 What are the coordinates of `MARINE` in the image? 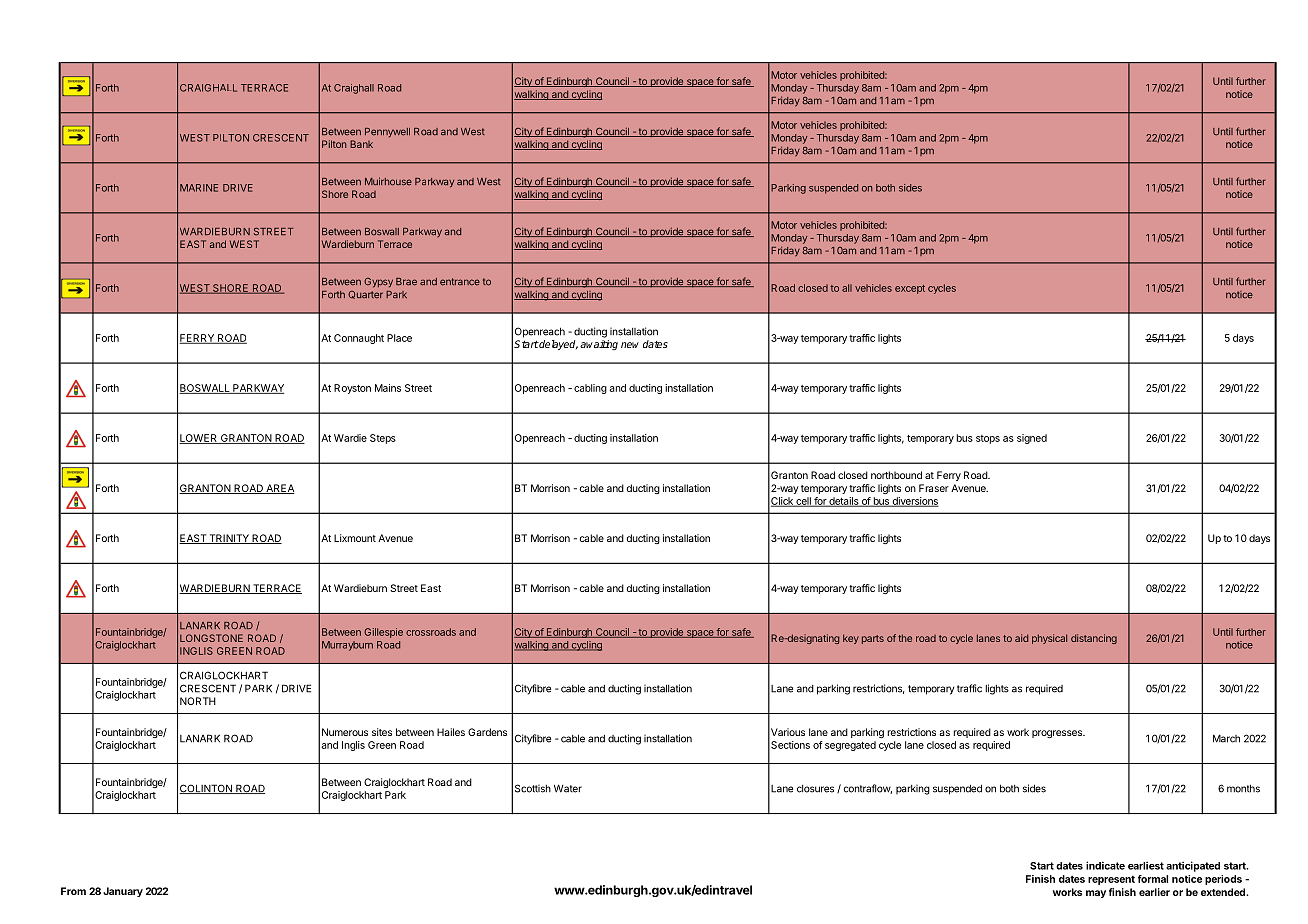 It's located at (199, 188).
